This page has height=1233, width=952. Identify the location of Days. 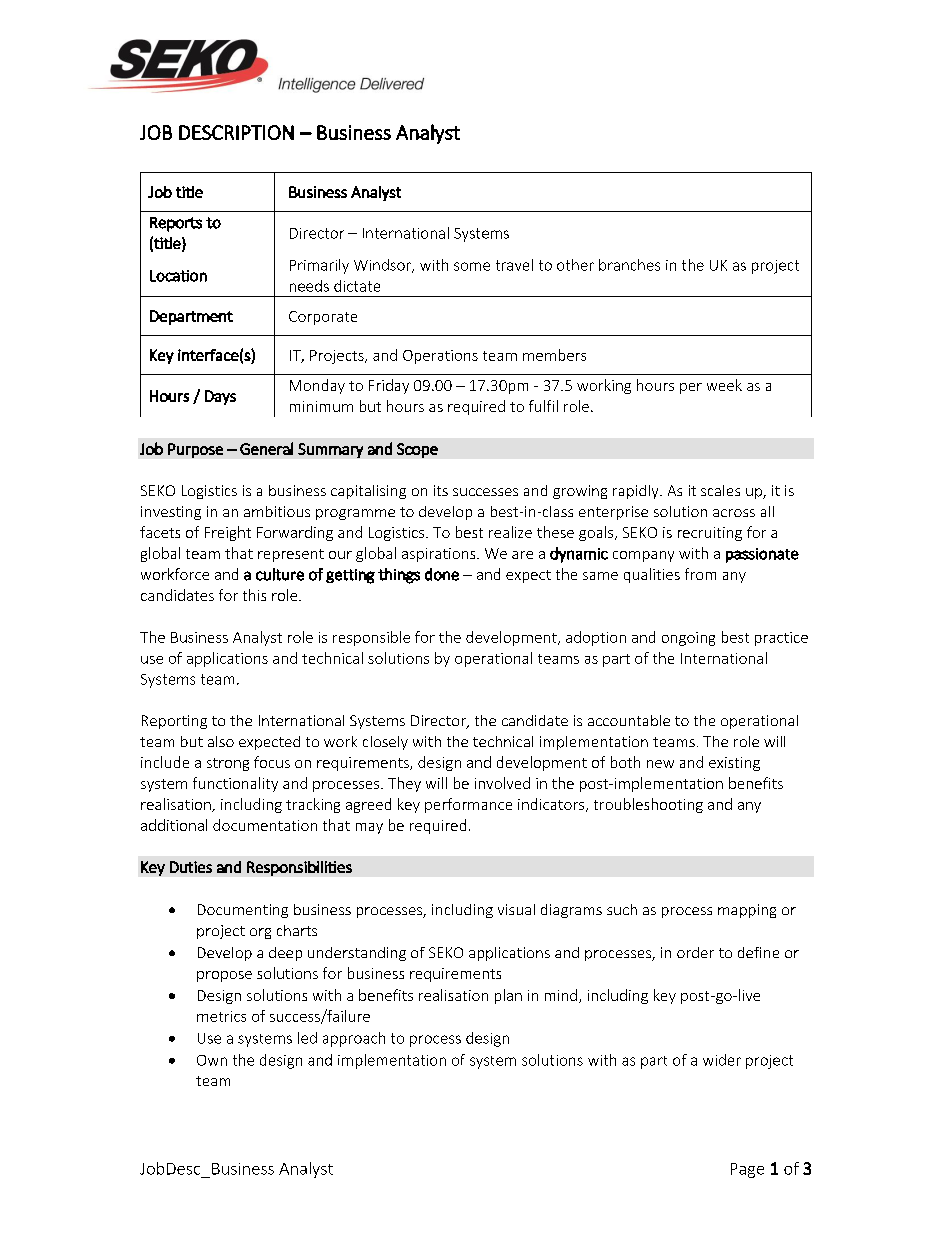
(220, 397).
